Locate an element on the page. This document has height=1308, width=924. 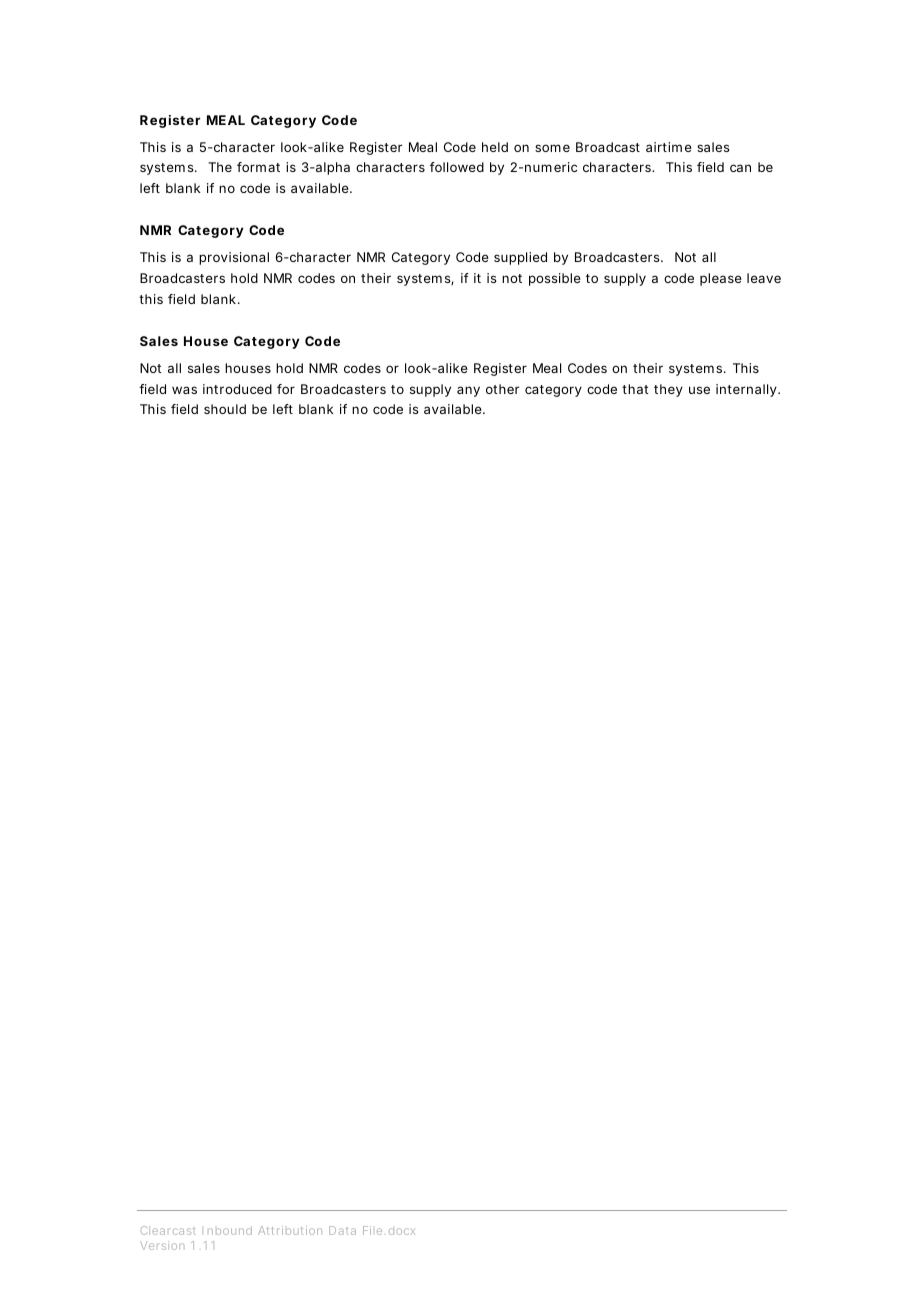
followed is located at coordinates (457, 167).
